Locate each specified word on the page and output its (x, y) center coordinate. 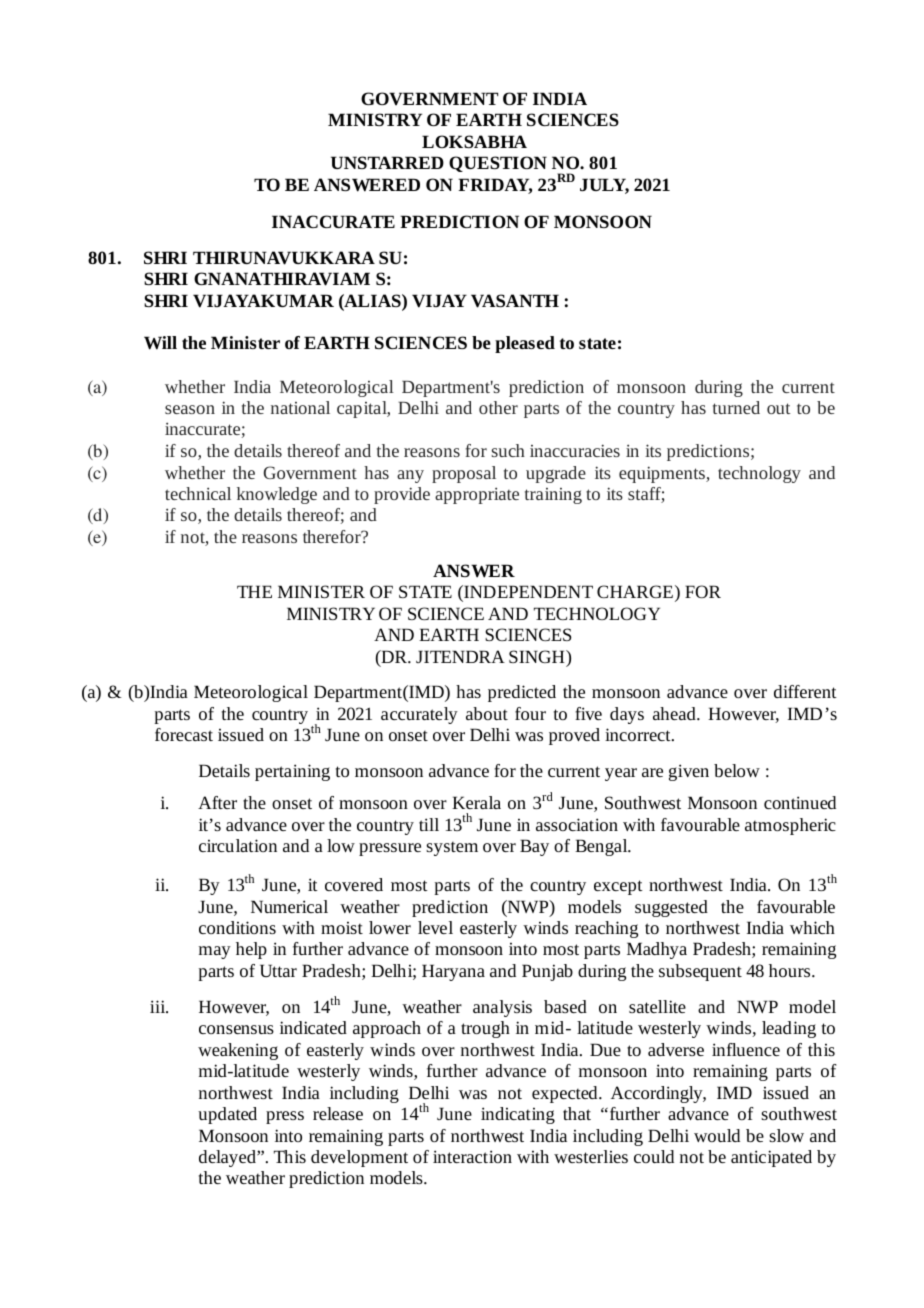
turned (736, 407)
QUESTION (498, 164)
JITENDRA (460, 656)
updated (227, 1115)
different (805, 691)
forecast (184, 734)
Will (160, 343)
